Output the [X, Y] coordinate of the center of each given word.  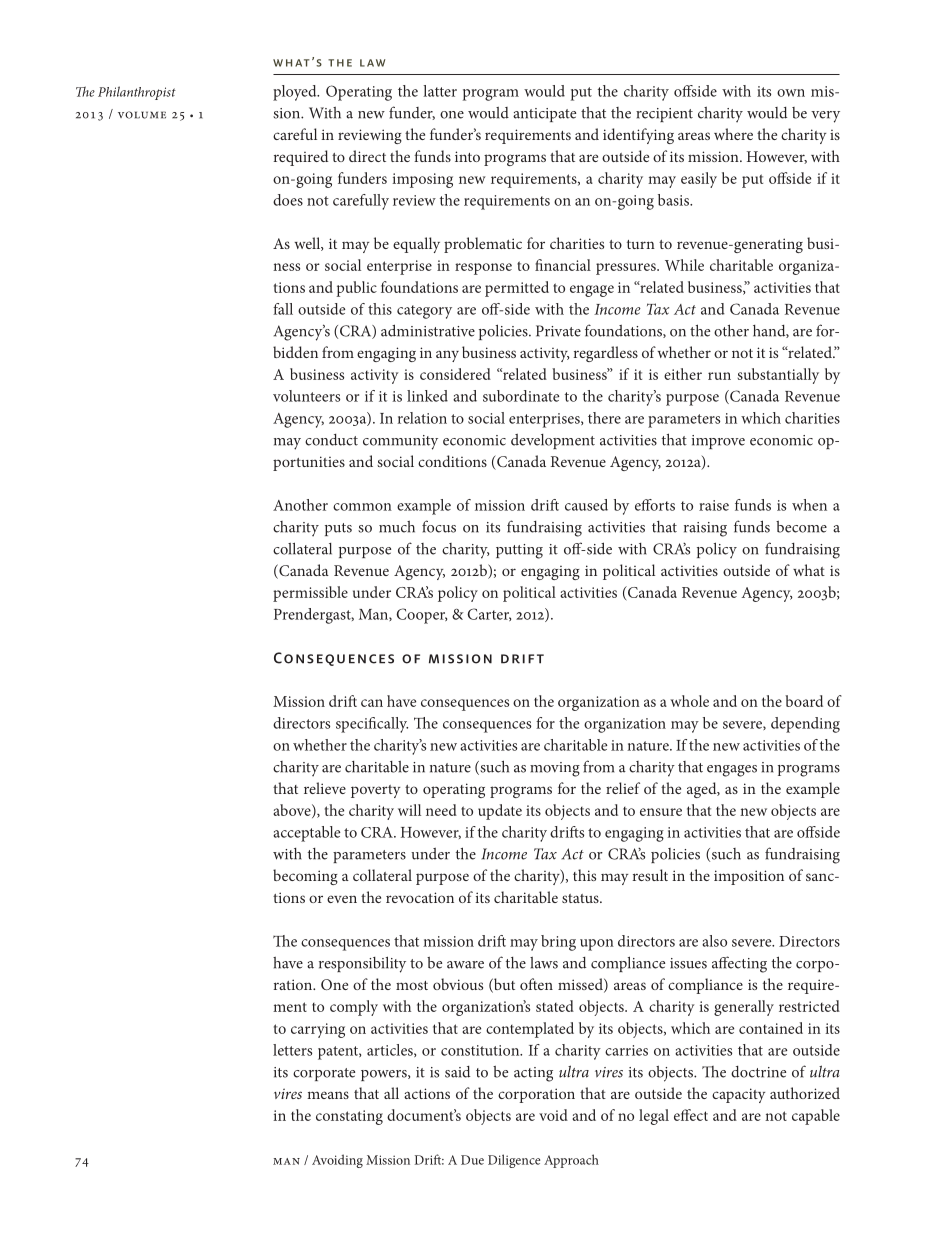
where [733, 134]
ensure [661, 812]
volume [142, 115]
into [467, 156]
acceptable [307, 834]
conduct [331, 440]
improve [718, 442]
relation [422, 418]
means [328, 1095]
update [500, 812]
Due [472, 1160]
